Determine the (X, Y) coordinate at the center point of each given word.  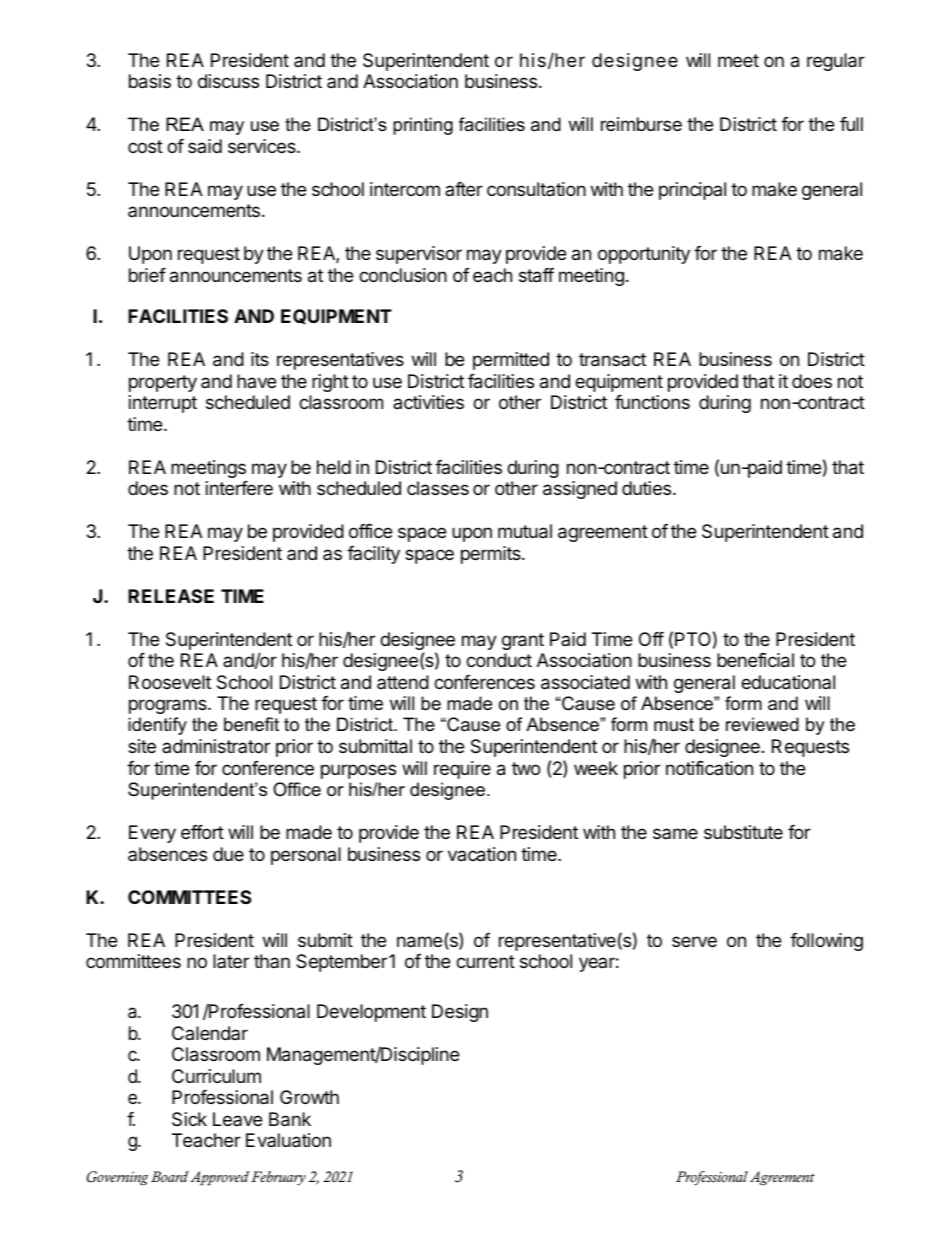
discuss (228, 81)
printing (423, 126)
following (826, 942)
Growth (309, 1097)
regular (836, 62)
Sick (189, 1119)
